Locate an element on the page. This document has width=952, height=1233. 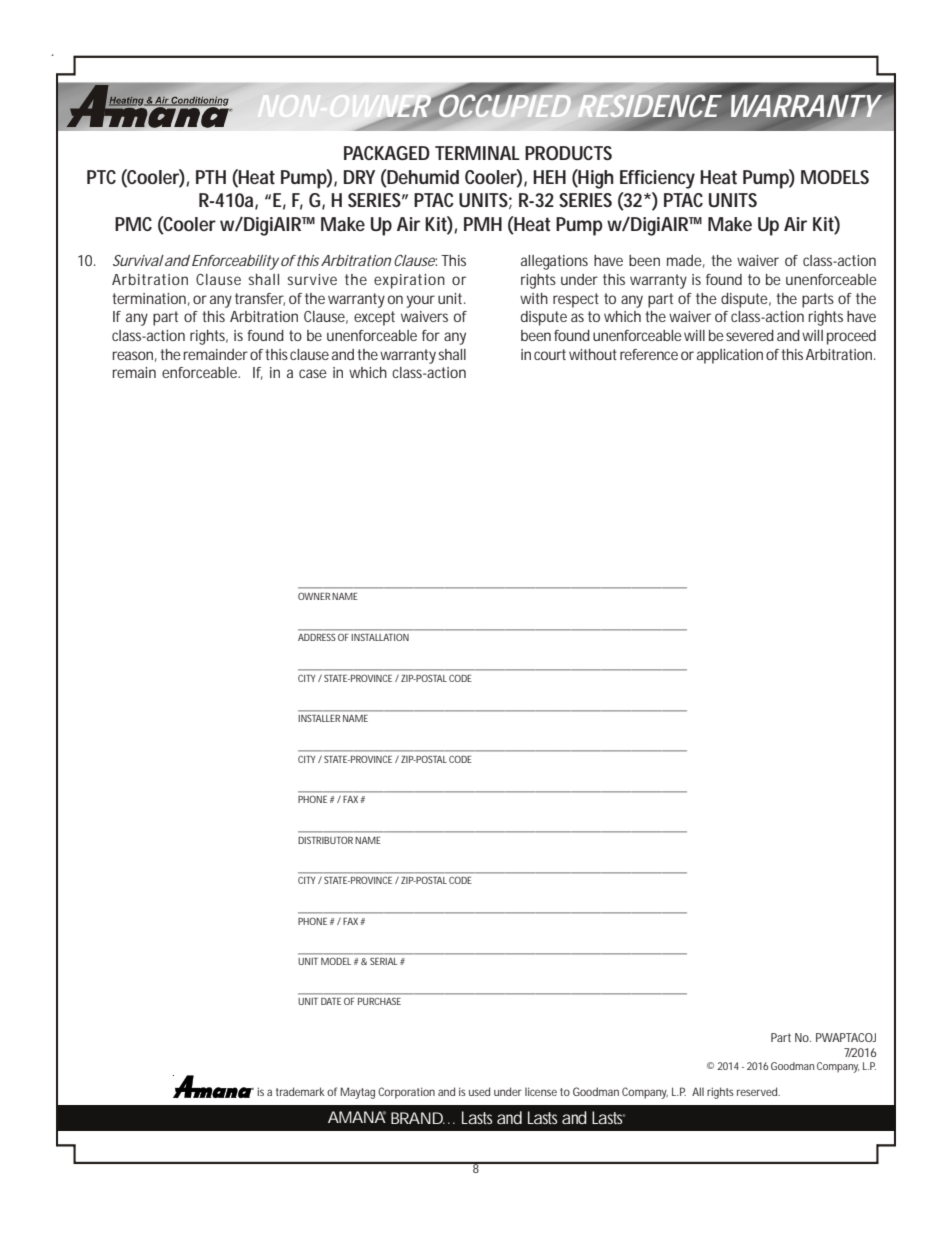
SERIAL is located at coordinates (385, 961).
